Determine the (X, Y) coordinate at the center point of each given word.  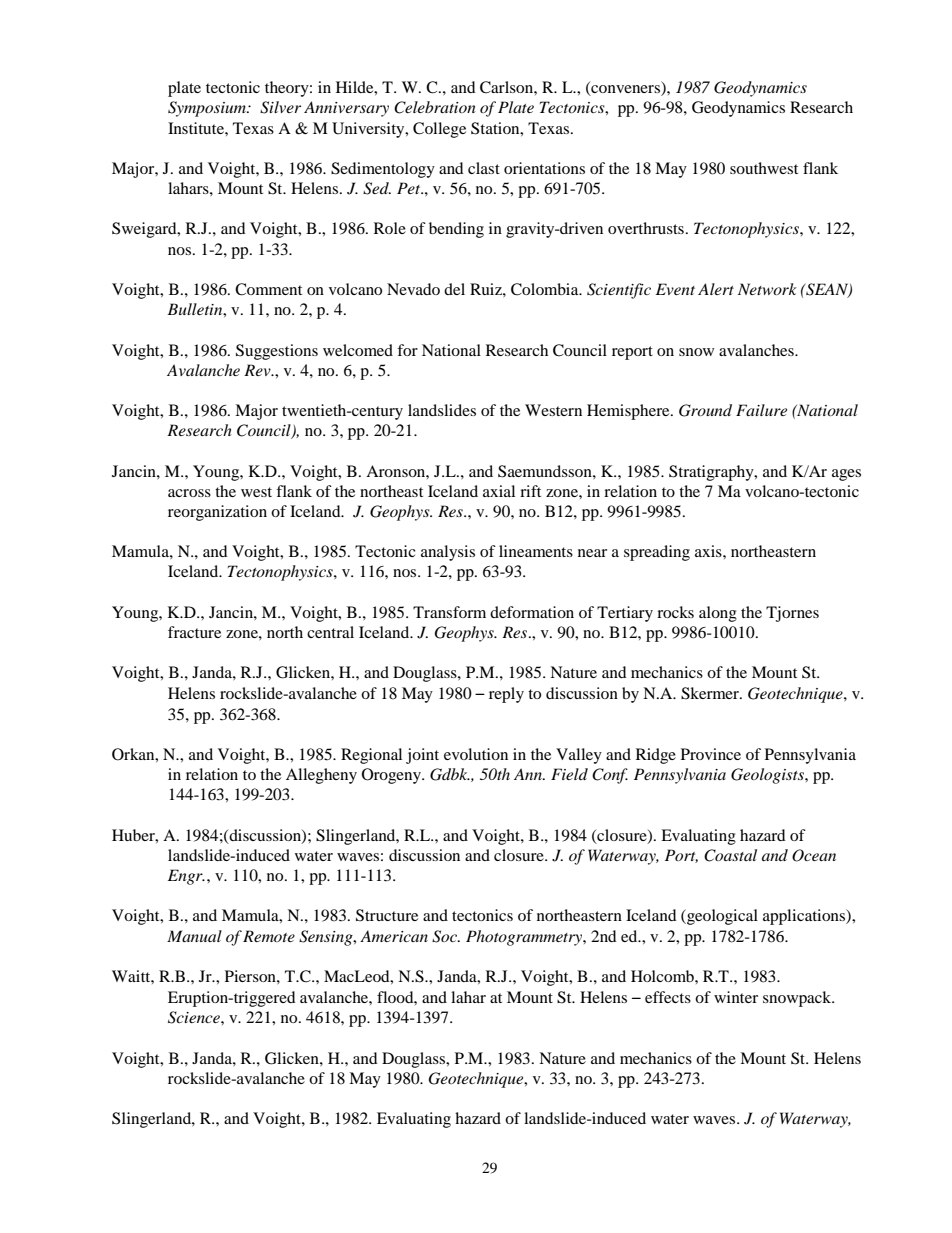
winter (736, 997)
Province (711, 754)
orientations (544, 168)
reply (506, 695)
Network (767, 289)
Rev (258, 370)
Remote (269, 936)
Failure (761, 410)
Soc (446, 936)
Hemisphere (629, 412)
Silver (280, 107)
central (330, 632)
